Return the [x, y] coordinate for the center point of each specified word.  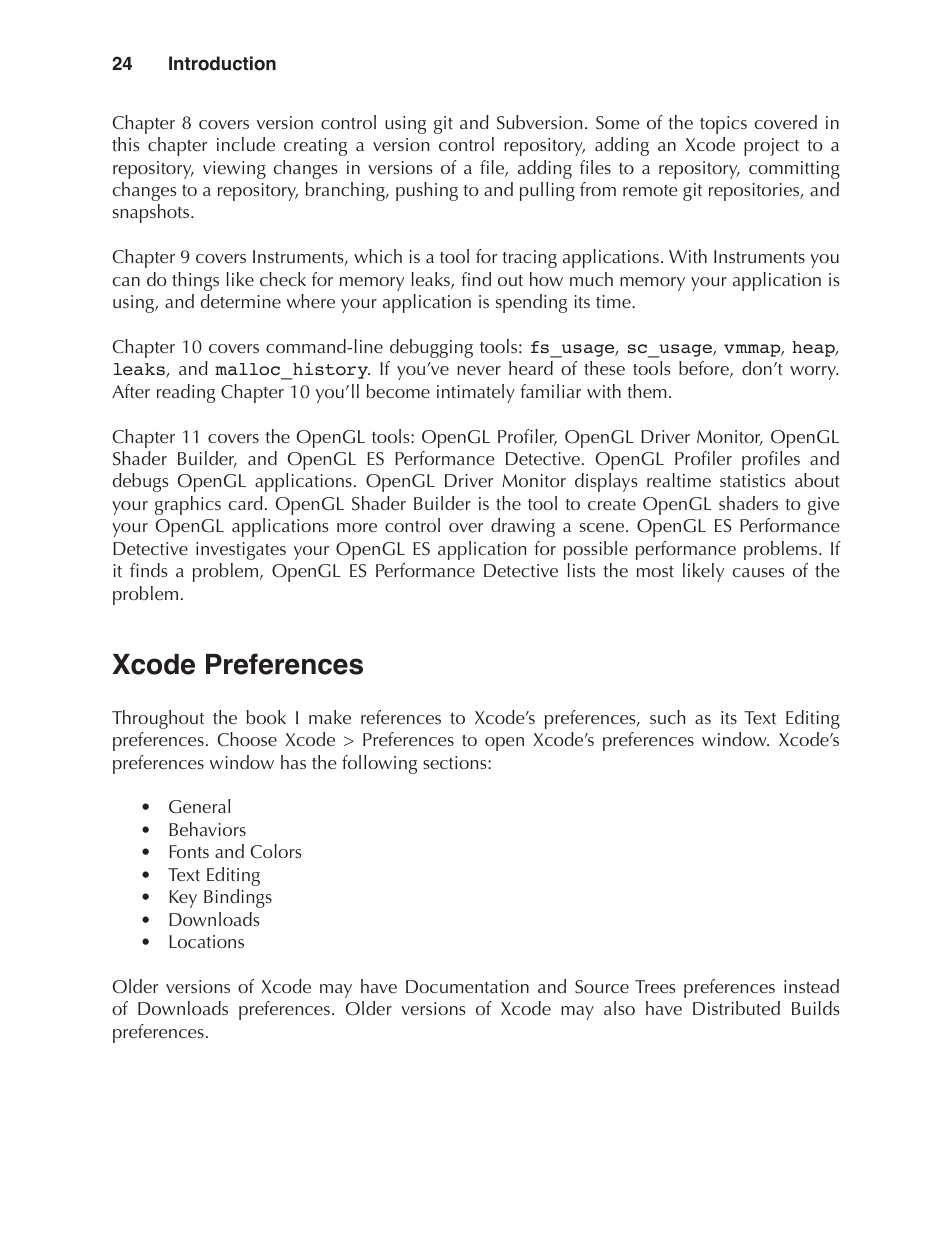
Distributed [736, 1008]
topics [723, 125]
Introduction [222, 63]
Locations [206, 941]
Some [618, 123]
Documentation [467, 986]
